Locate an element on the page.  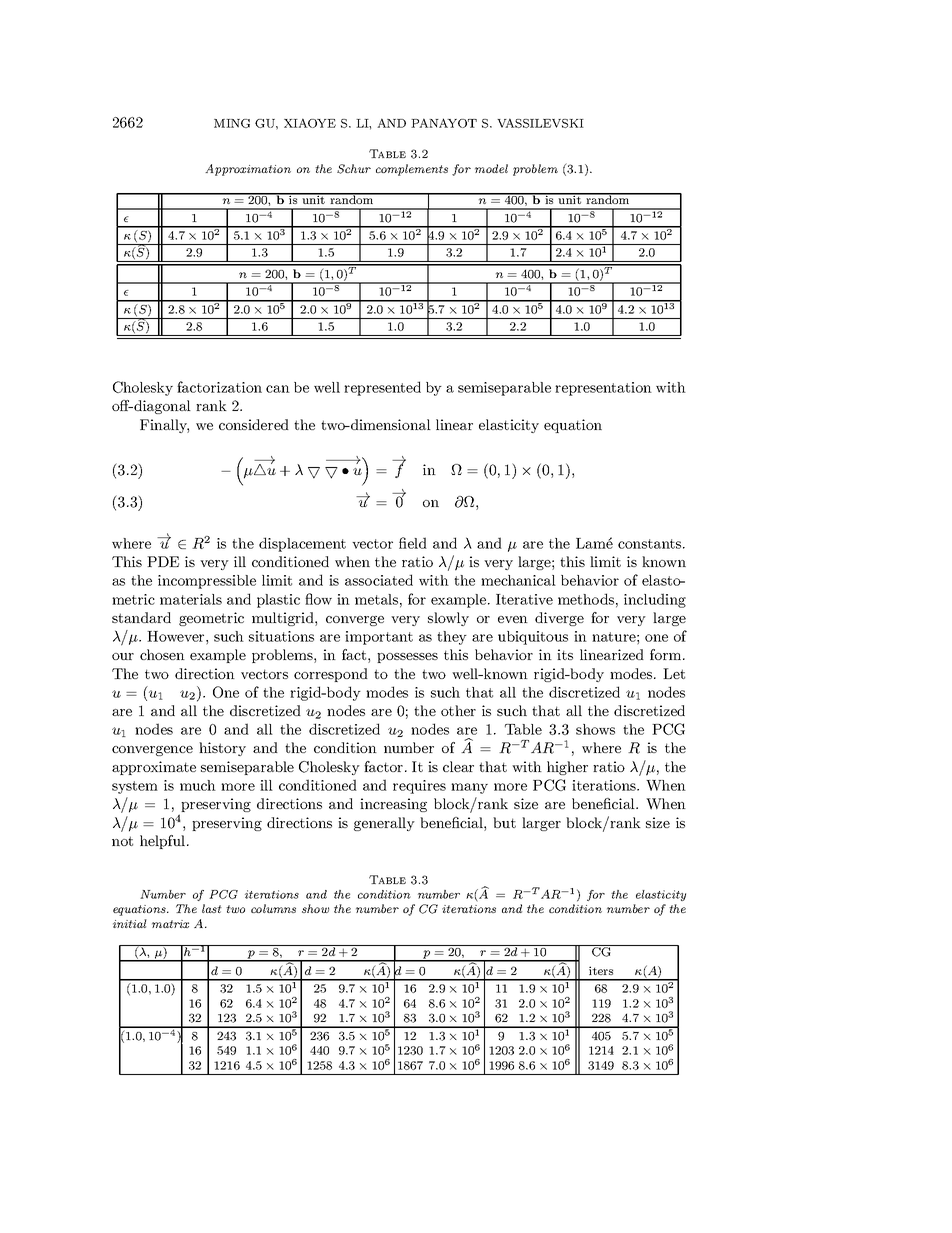
constants is located at coordinates (651, 544).
